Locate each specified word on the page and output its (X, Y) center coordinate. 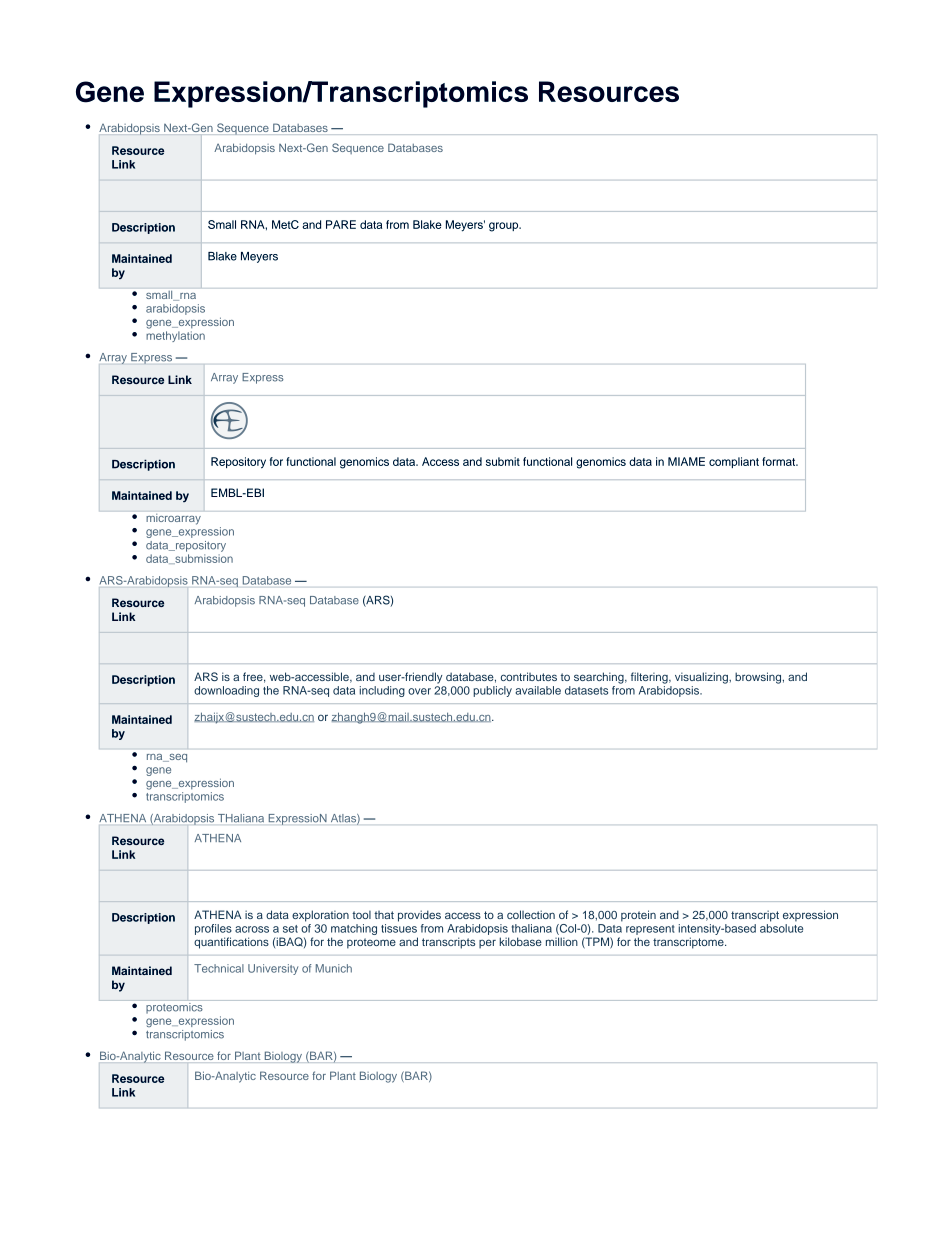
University (273, 969)
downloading (226, 691)
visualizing (702, 678)
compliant (734, 462)
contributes (529, 676)
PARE (341, 224)
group (505, 227)
